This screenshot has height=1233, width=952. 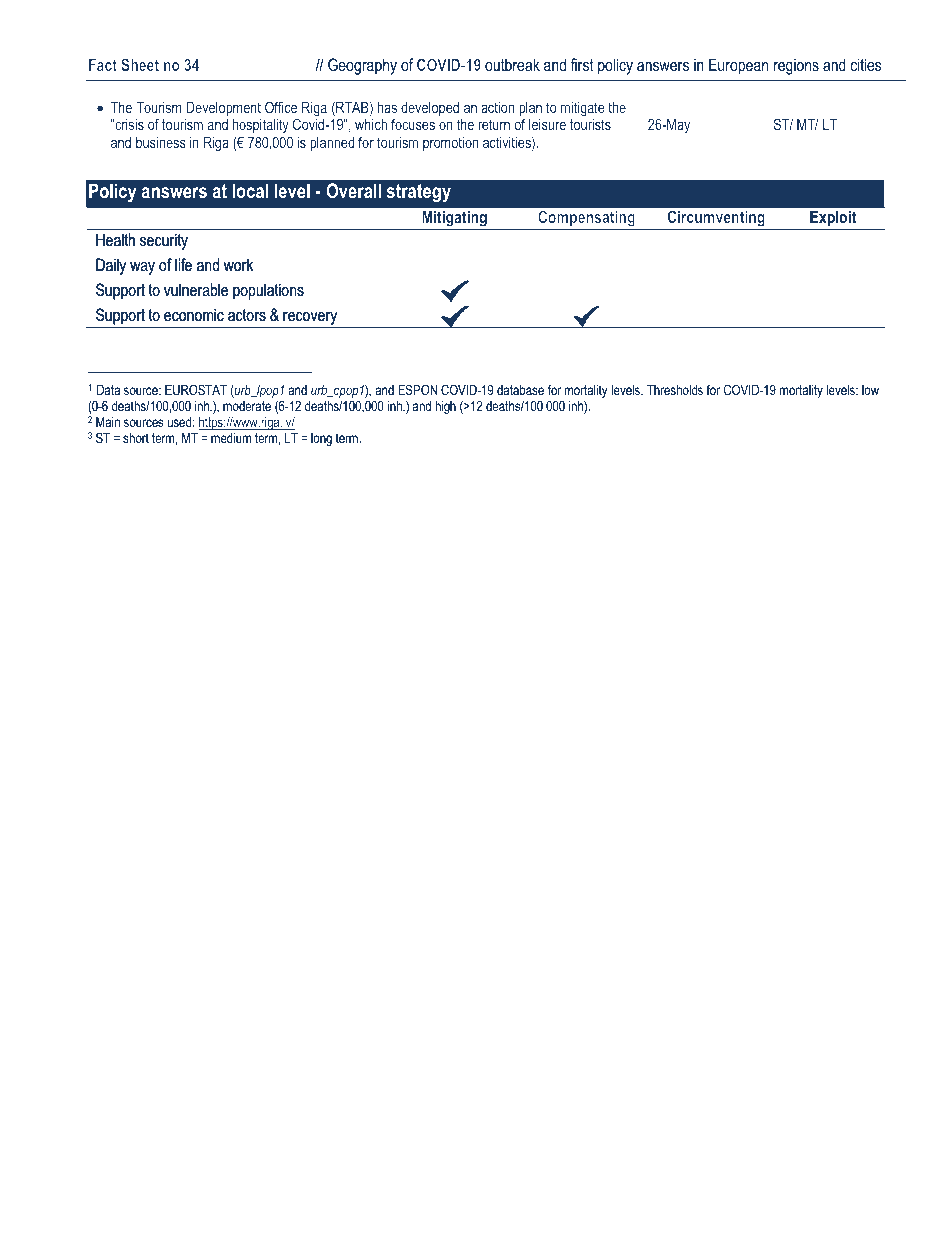 What do you see at coordinates (450, 144) in the screenshot?
I see `promotion` at bounding box center [450, 144].
